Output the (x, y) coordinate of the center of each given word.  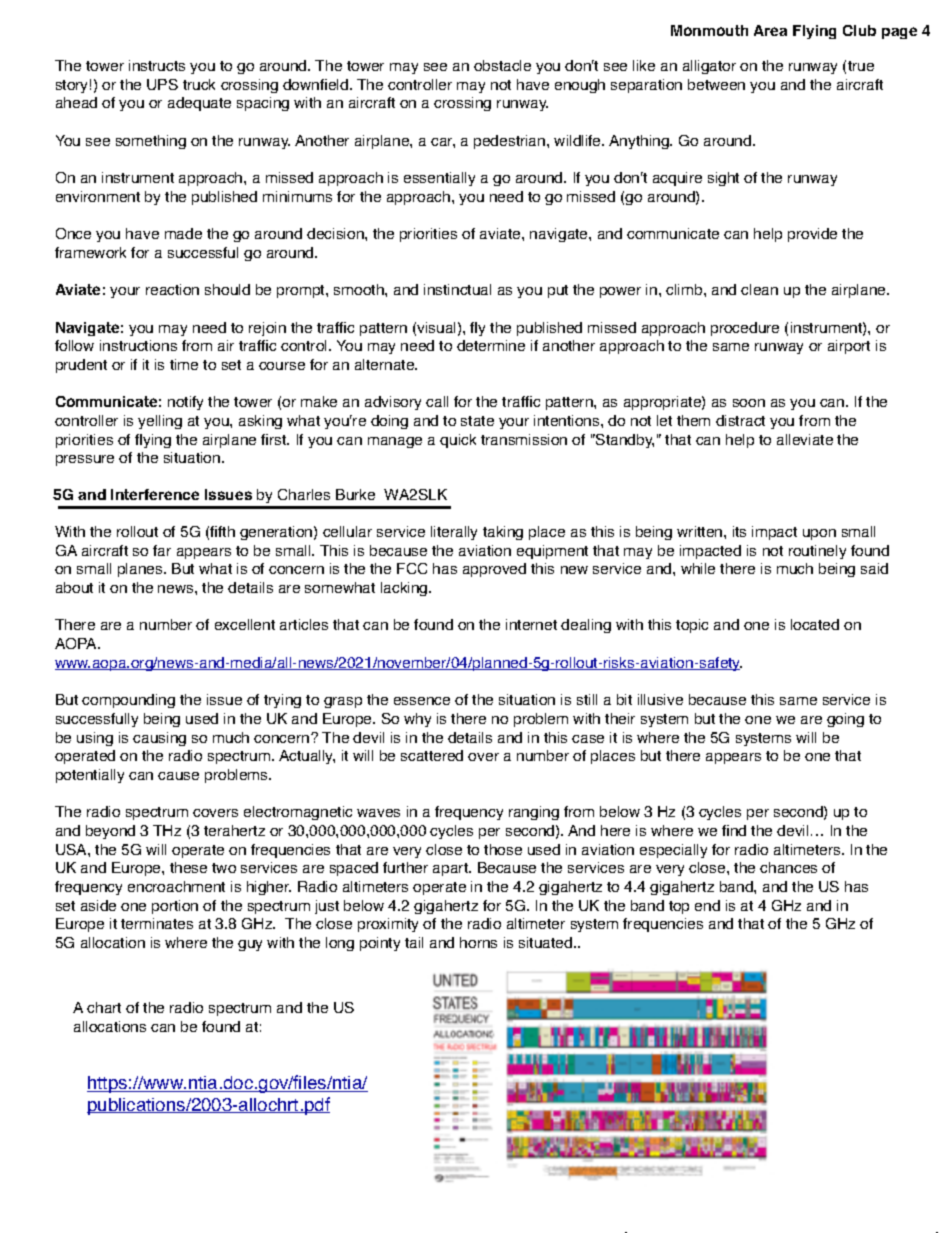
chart (104, 1007)
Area (770, 30)
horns (478, 942)
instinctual (457, 289)
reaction (172, 289)
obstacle (502, 65)
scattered (432, 755)
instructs (157, 65)
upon (819, 534)
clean (759, 289)
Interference (155, 494)
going (845, 720)
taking (503, 533)
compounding (128, 701)
